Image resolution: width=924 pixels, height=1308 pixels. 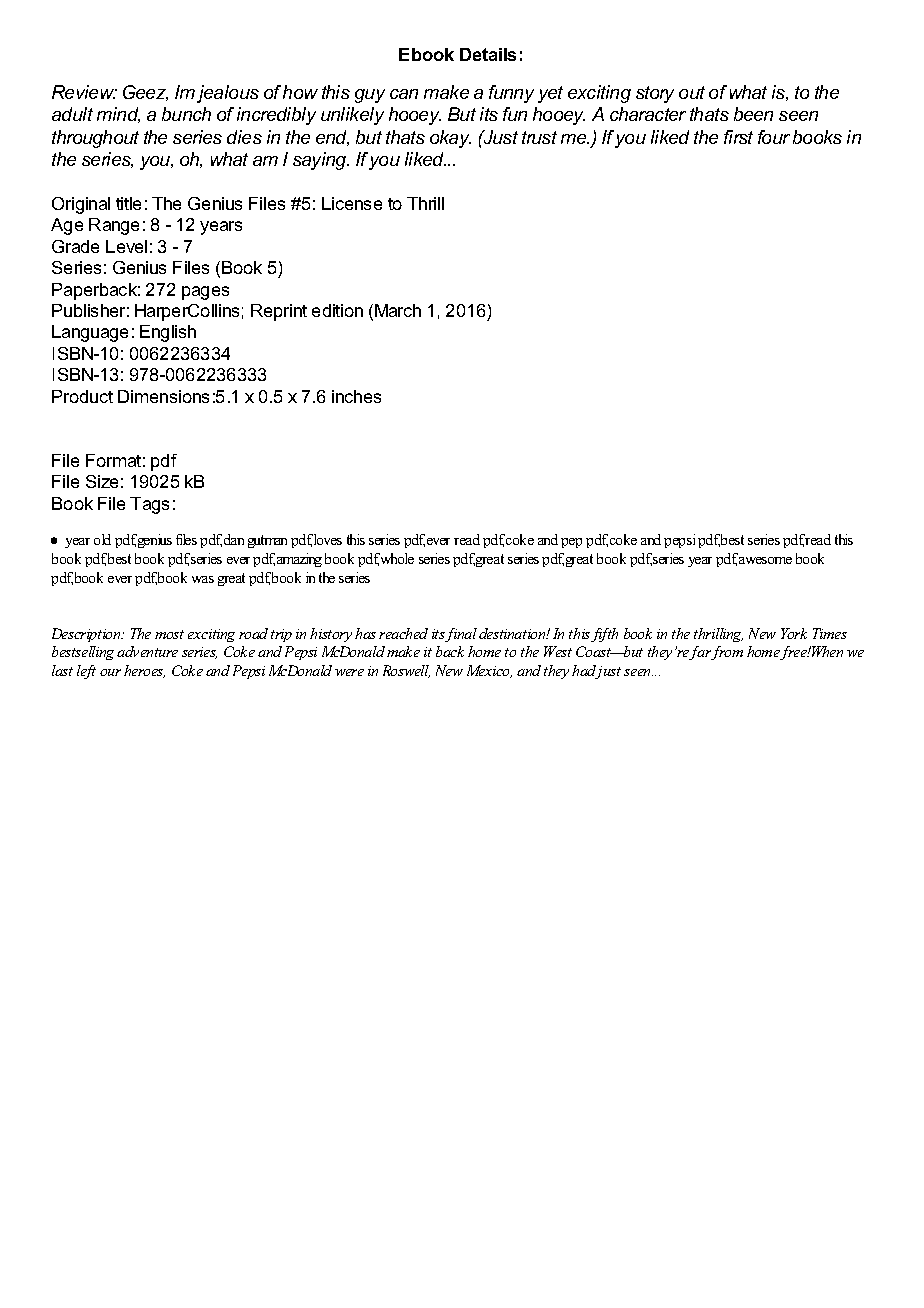 I want to click on final, so click(x=461, y=635).
